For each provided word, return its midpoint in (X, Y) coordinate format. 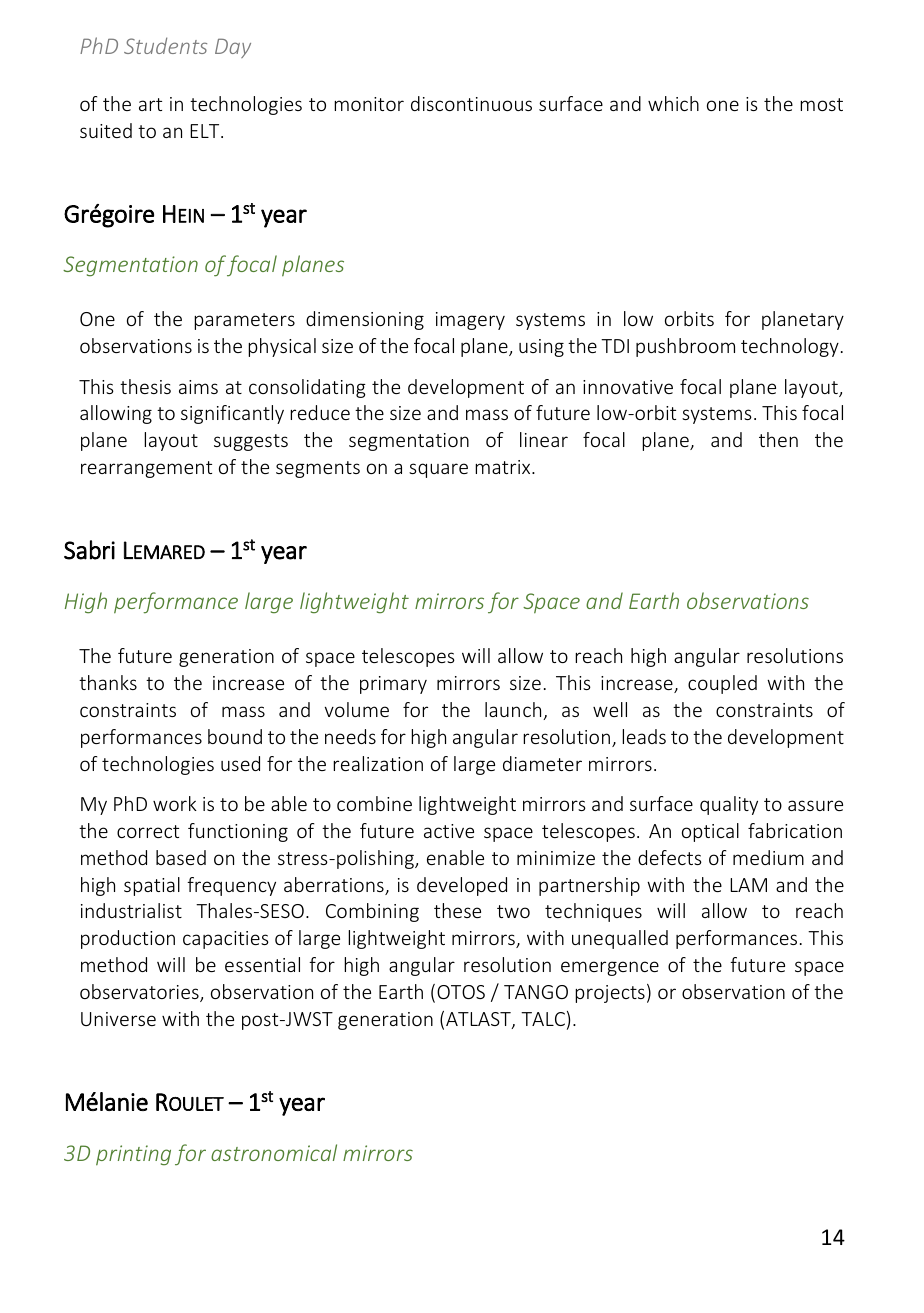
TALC (543, 1019)
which (673, 103)
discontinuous (471, 103)
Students (165, 45)
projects (610, 994)
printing (133, 1155)
